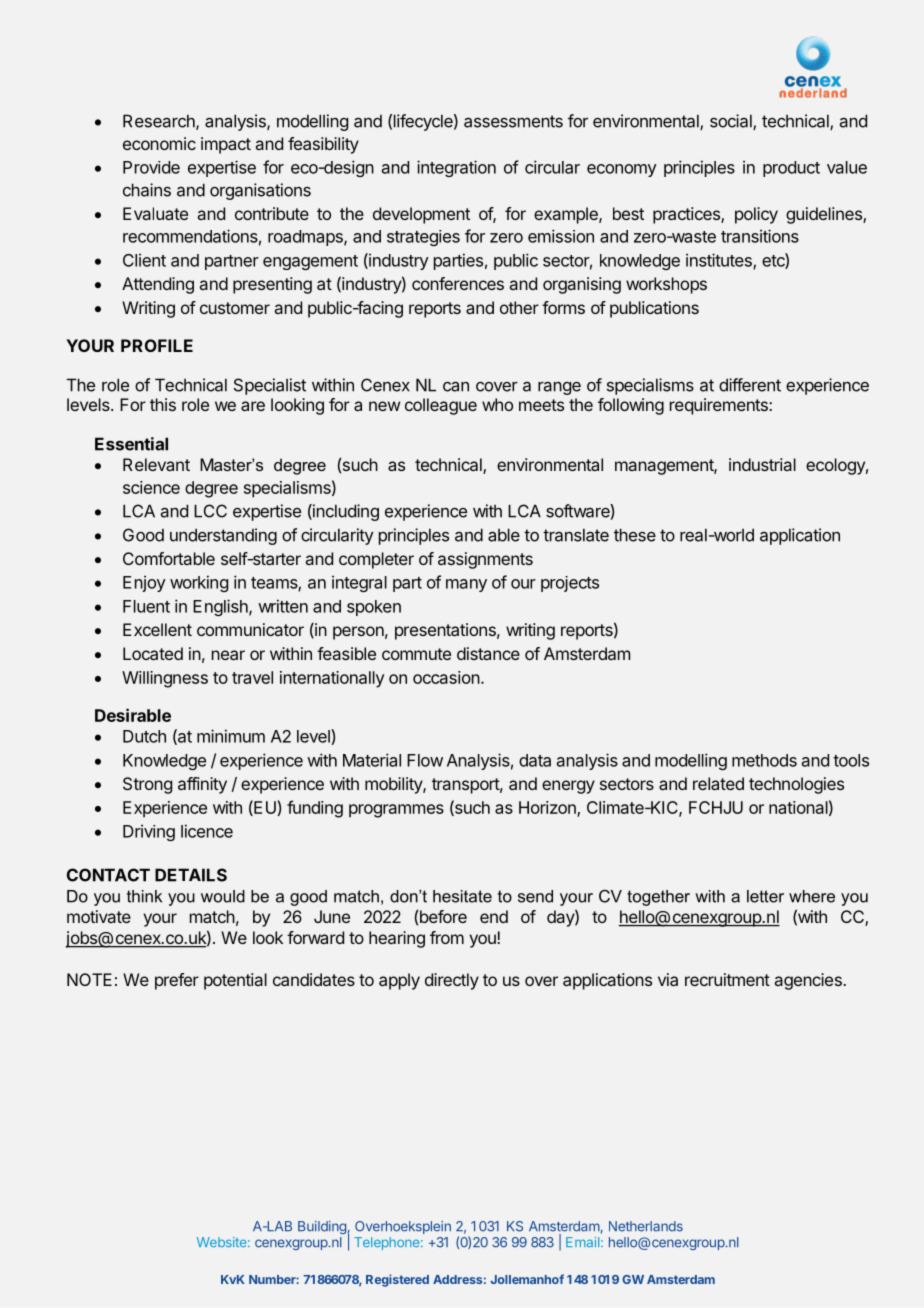  What do you see at coordinates (159, 143) in the document?
I see `economic` at bounding box center [159, 143].
